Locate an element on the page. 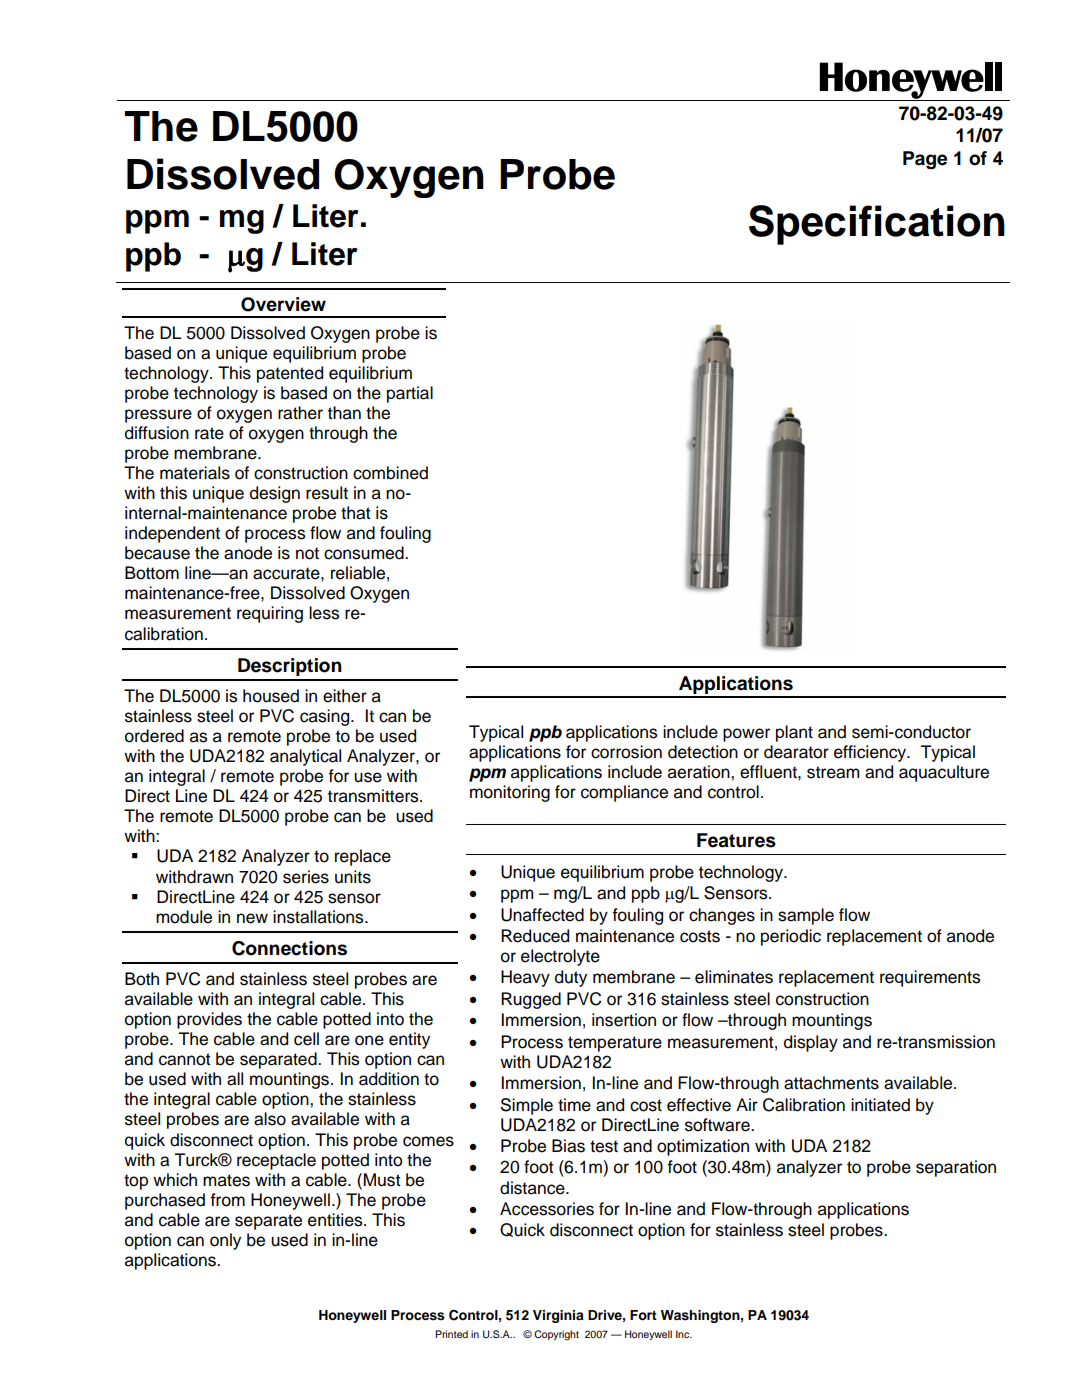 The height and width of the page is (1379, 1065). partial is located at coordinates (410, 394).
